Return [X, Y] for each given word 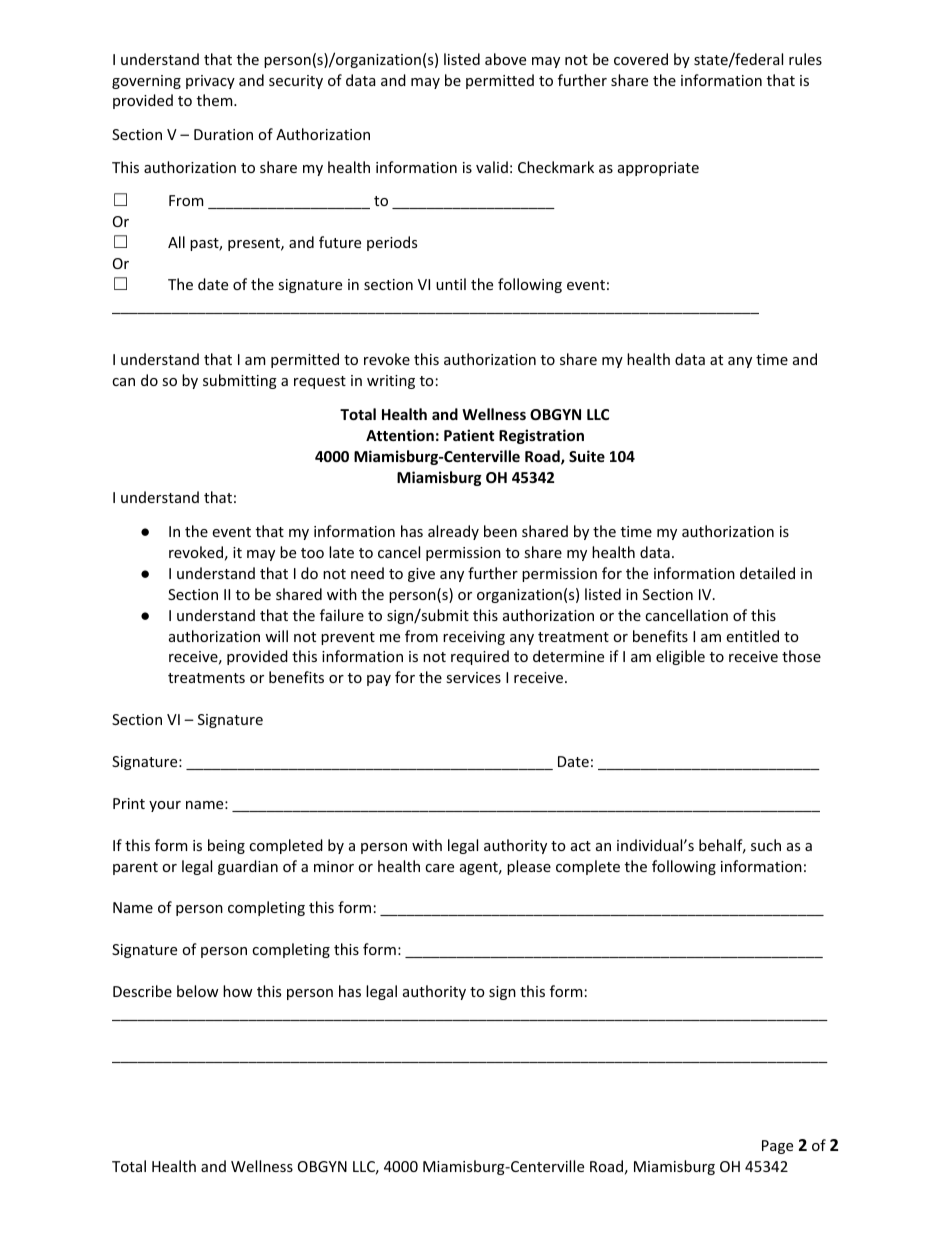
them [216, 100]
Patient [469, 435]
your [165, 806]
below [198, 991]
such [766, 845]
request [320, 382]
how [238, 991]
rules [805, 59]
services [473, 677]
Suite [587, 456]
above [505, 59]
